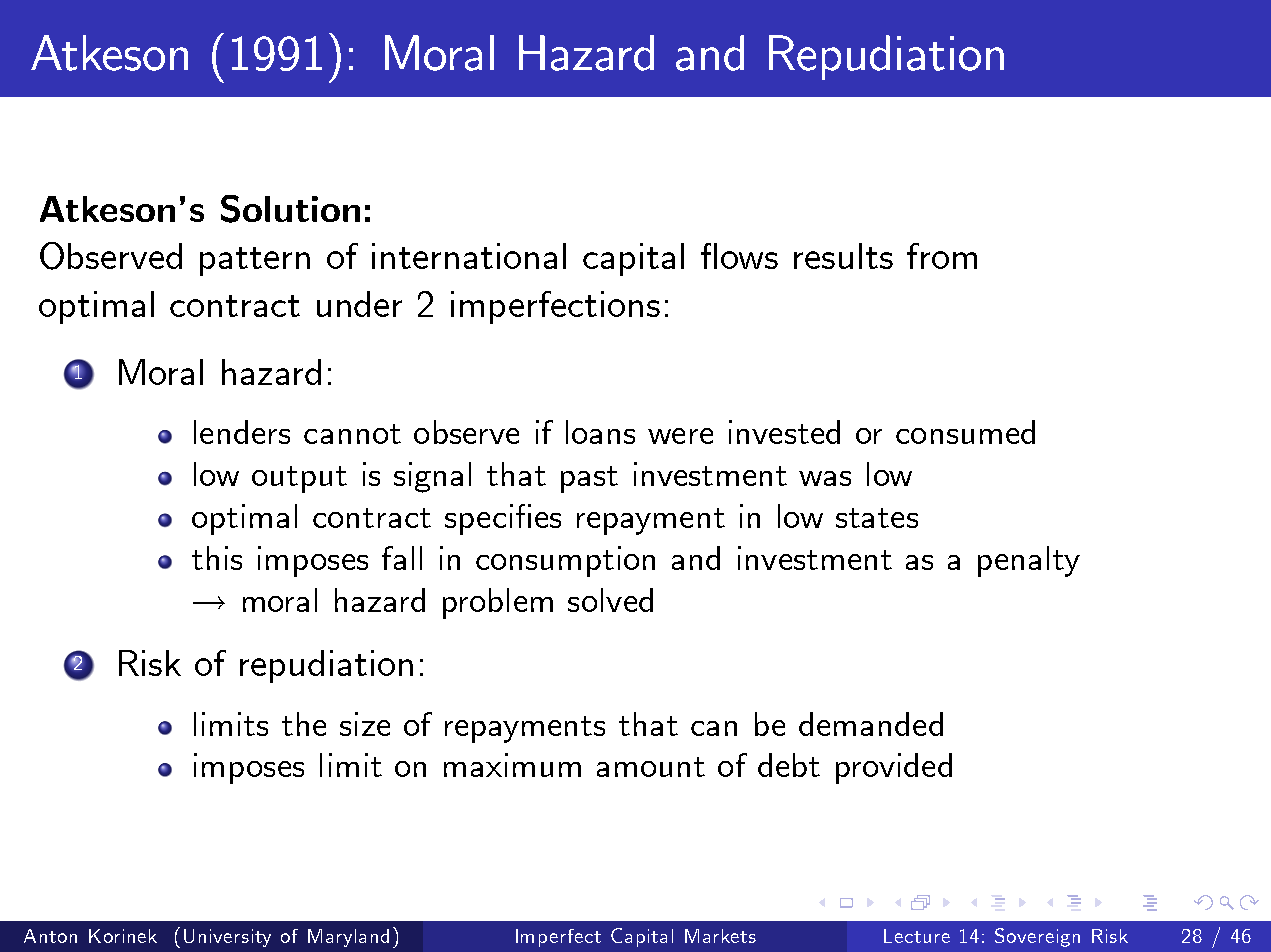  I want to click on the, so click(304, 724).
